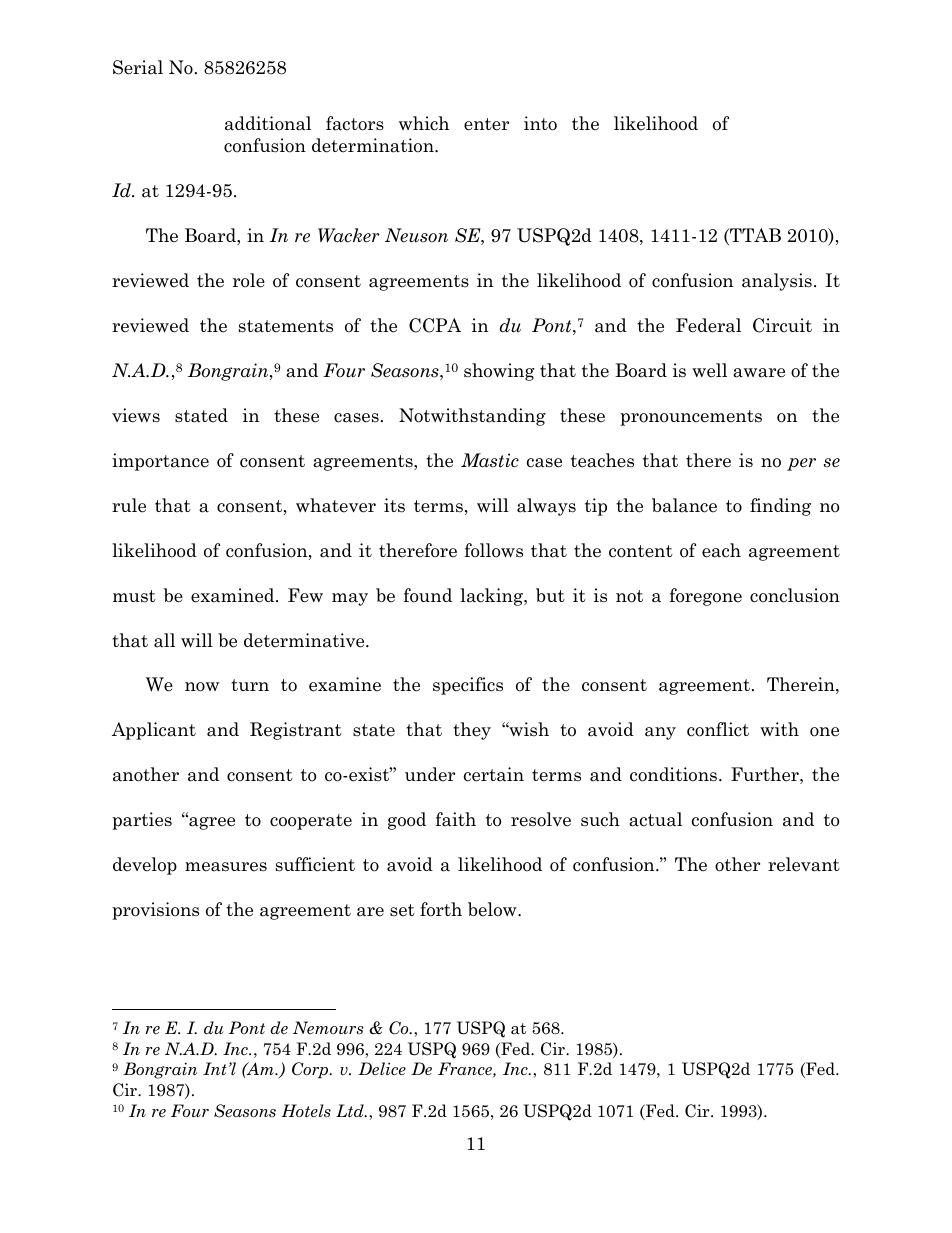 The width and height of the screenshot is (952, 1233). What do you see at coordinates (705, 597) in the screenshot?
I see `foregone` at bounding box center [705, 597].
